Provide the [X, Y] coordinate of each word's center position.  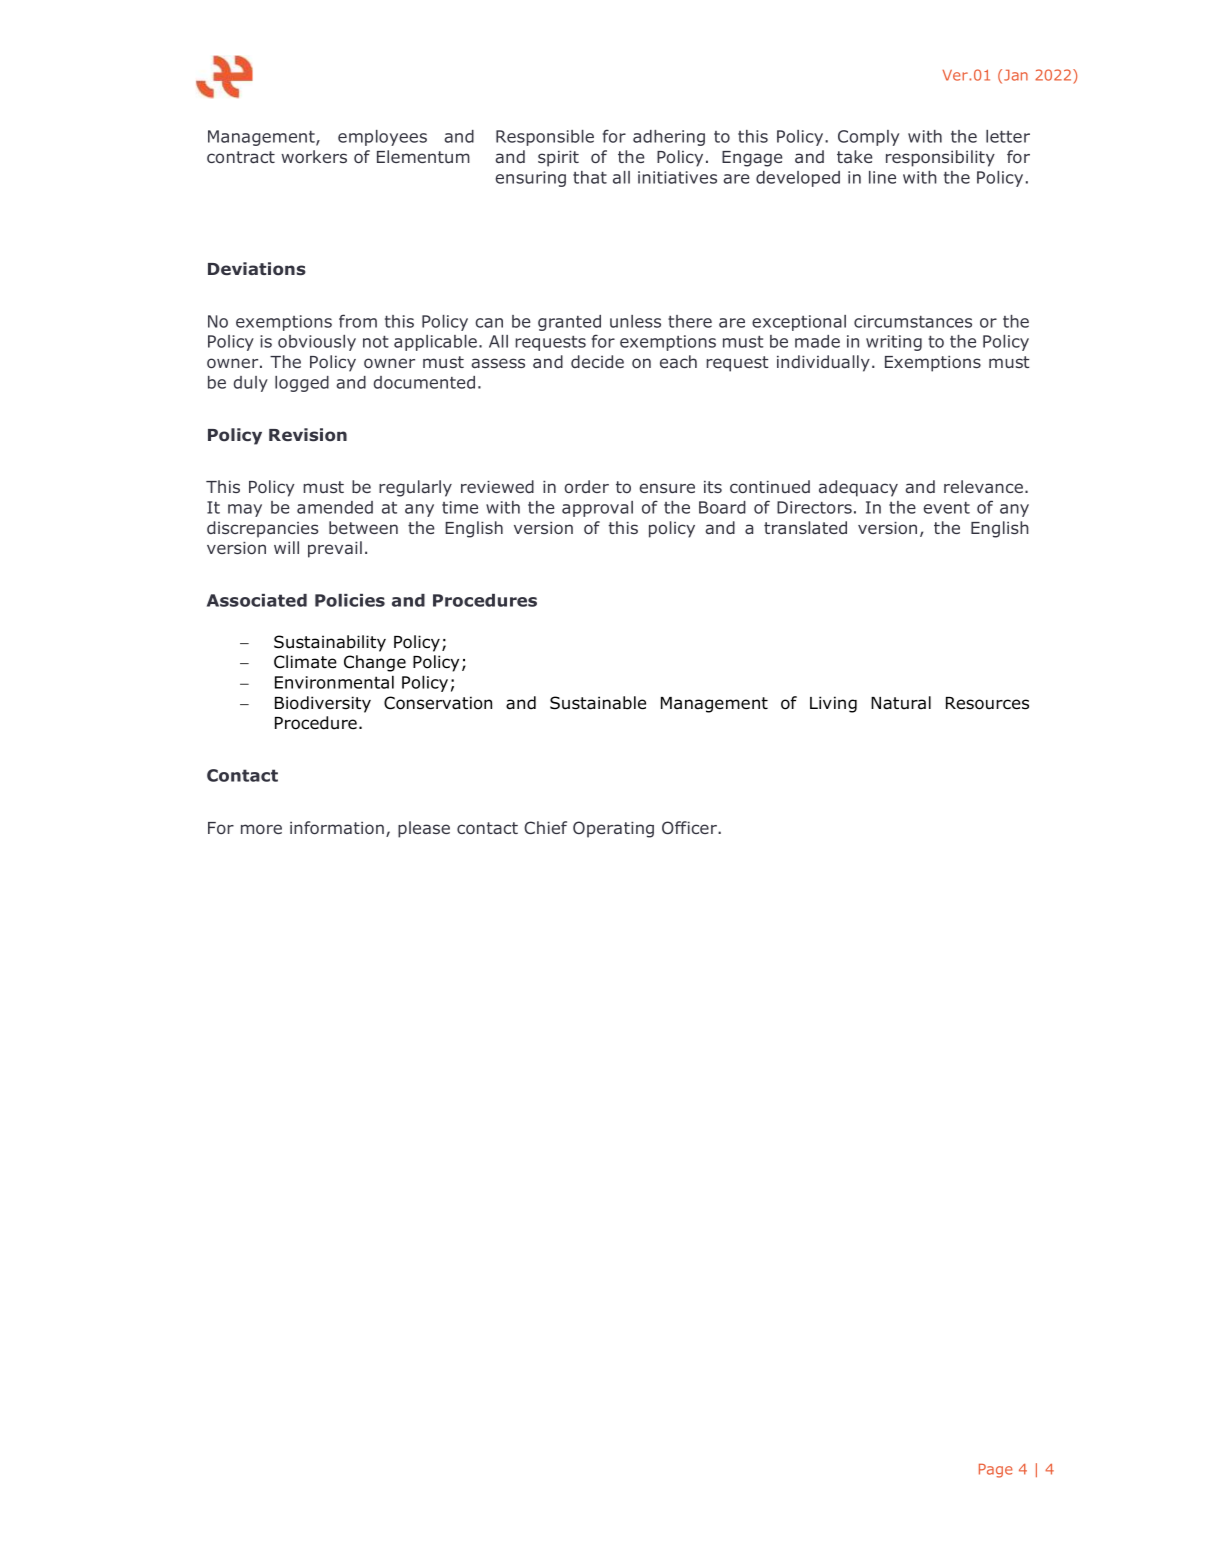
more [261, 829]
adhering [669, 138]
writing [894, 343]
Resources [987, 703]
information [337, 827]
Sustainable [598, 703]
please [424, 829]
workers [314, 156]
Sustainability [330, 643]
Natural [901, 703]
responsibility [940, 158]
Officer [690, 827]
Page [996, 1471]
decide [597, 361]
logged [302, 384]
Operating [613, 829]
